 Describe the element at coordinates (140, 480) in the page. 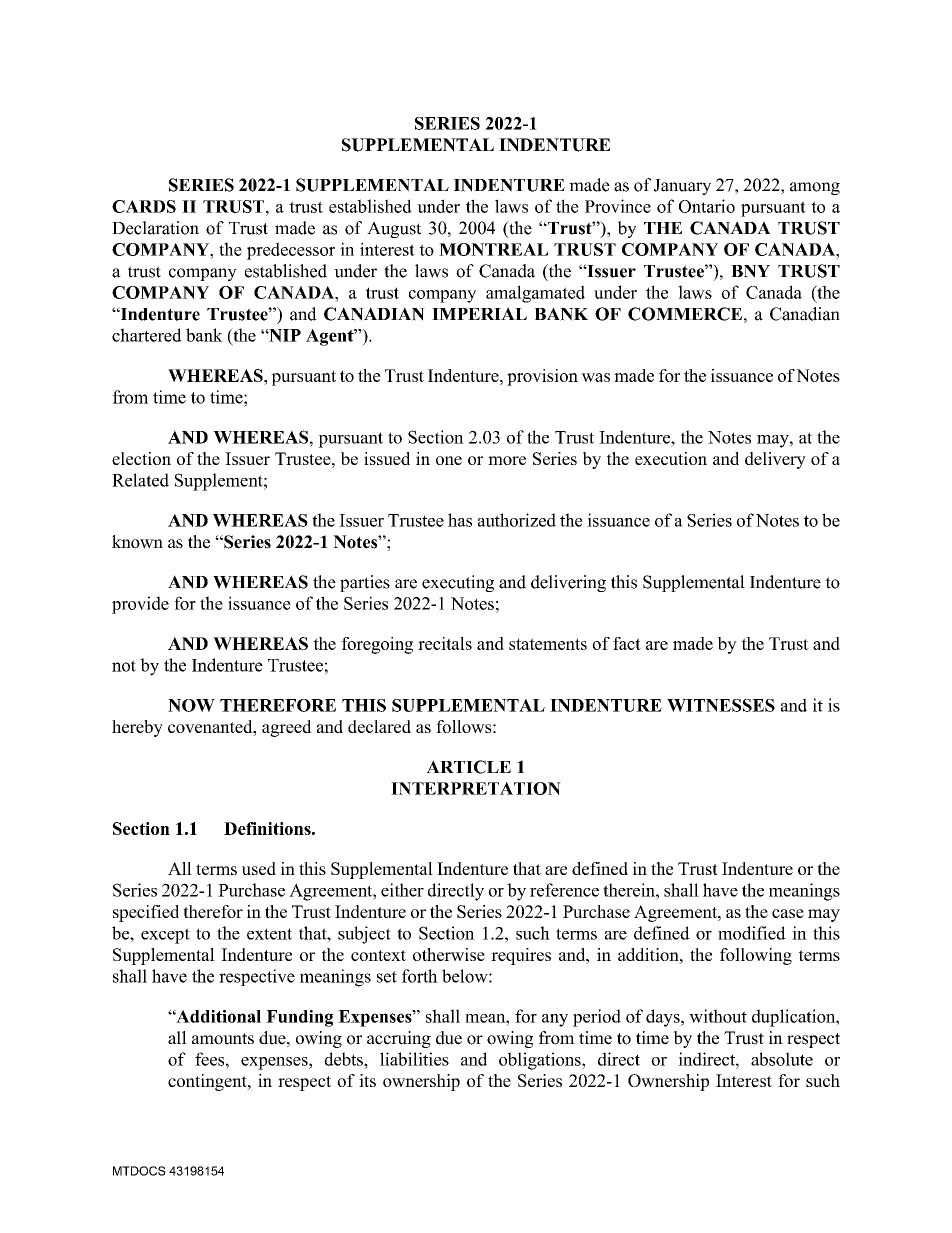

I see `Related` at that location.
